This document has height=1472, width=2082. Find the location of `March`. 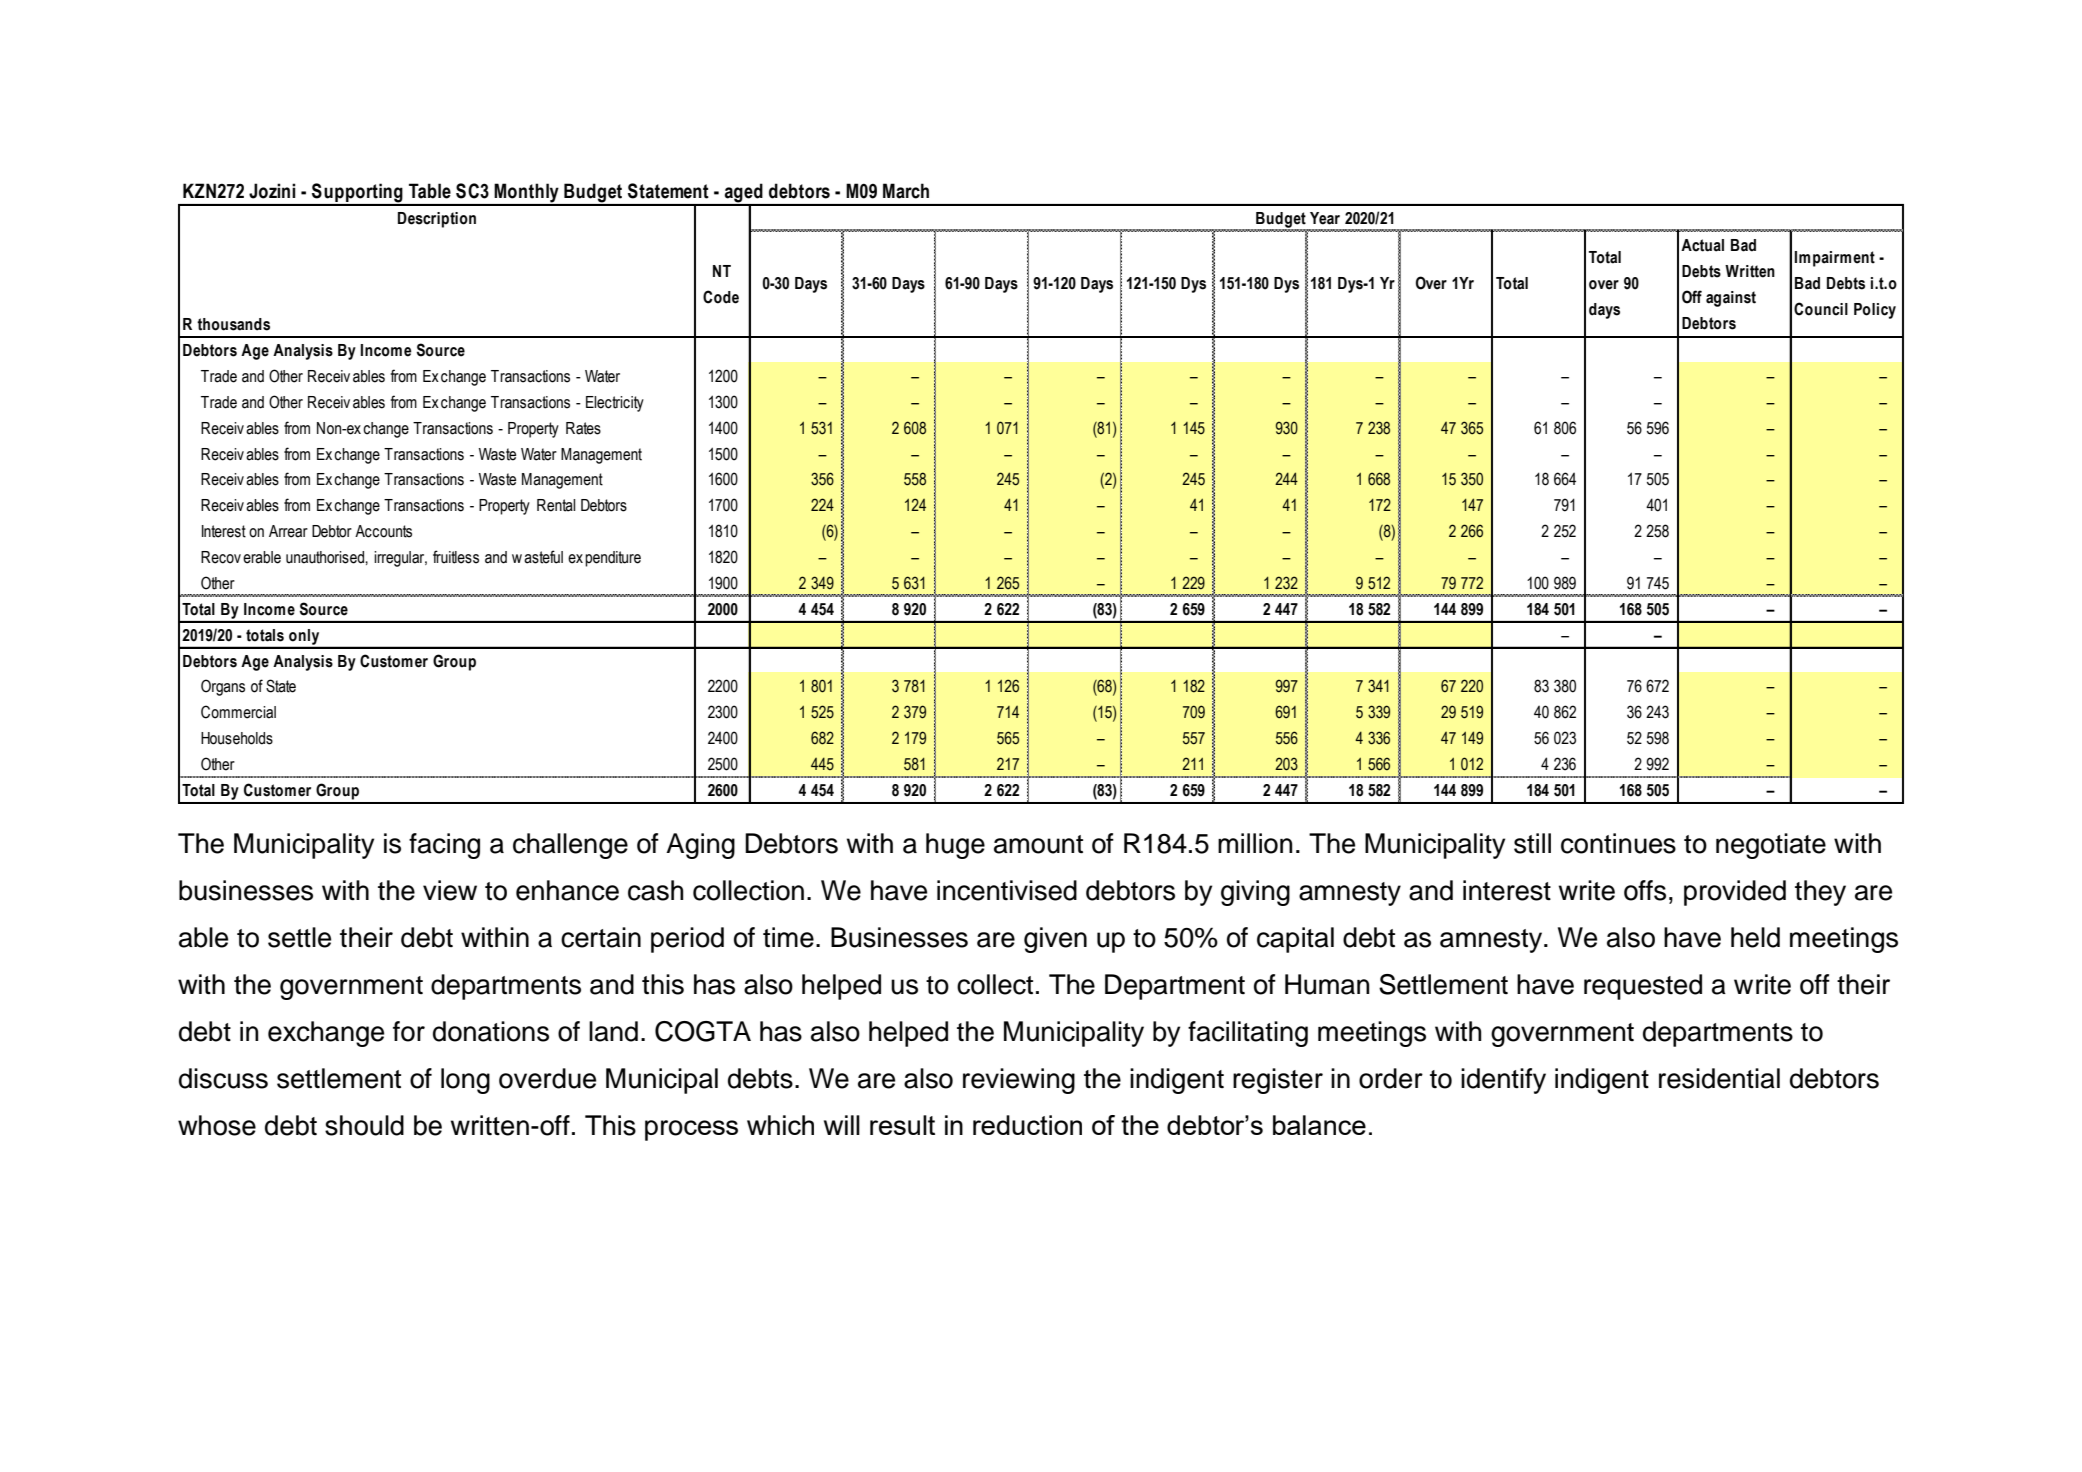

March is located at coordinates (906, 191).
